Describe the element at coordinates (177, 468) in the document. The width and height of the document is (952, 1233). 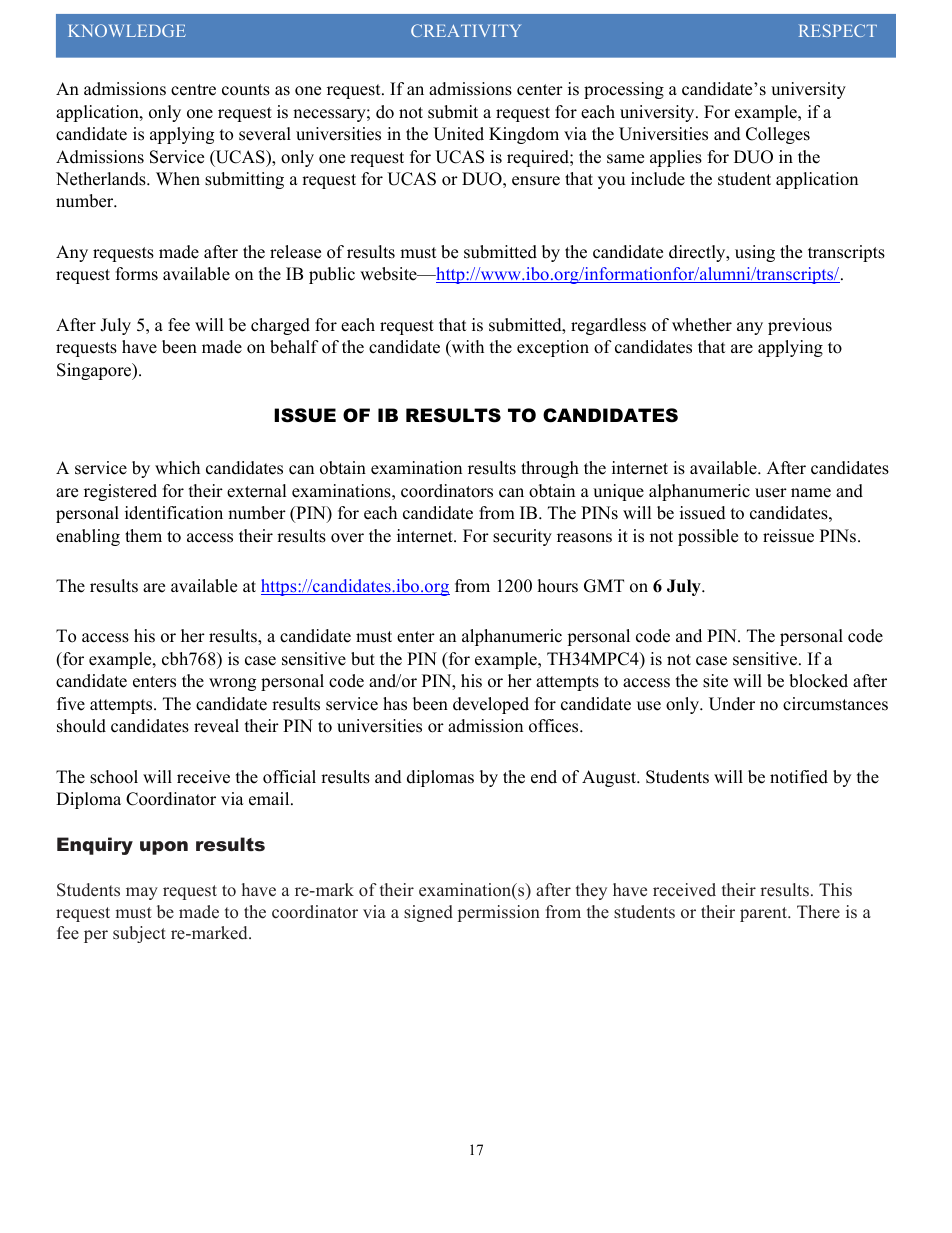
I see `which` at that location.
